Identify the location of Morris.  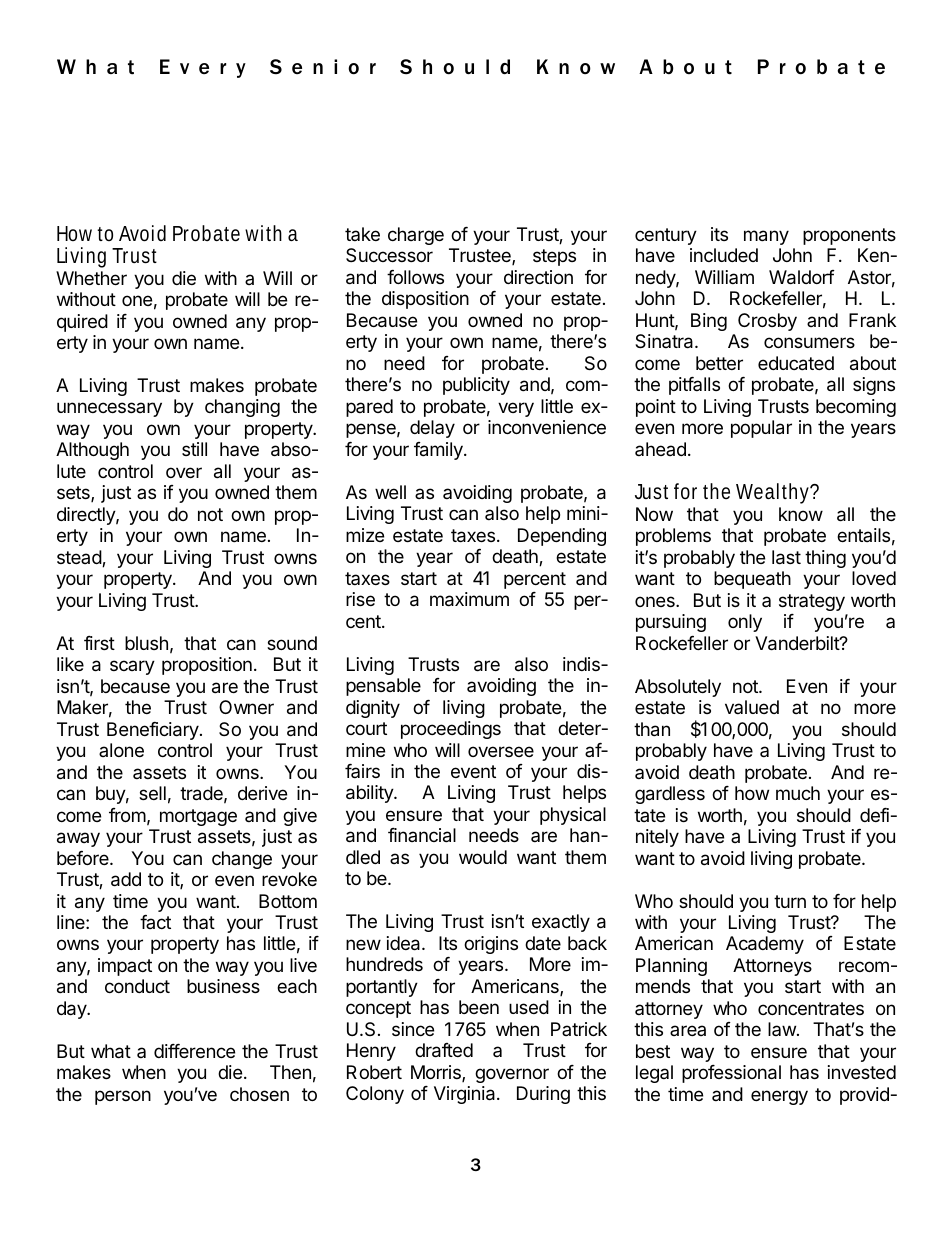
(437, 1073).
